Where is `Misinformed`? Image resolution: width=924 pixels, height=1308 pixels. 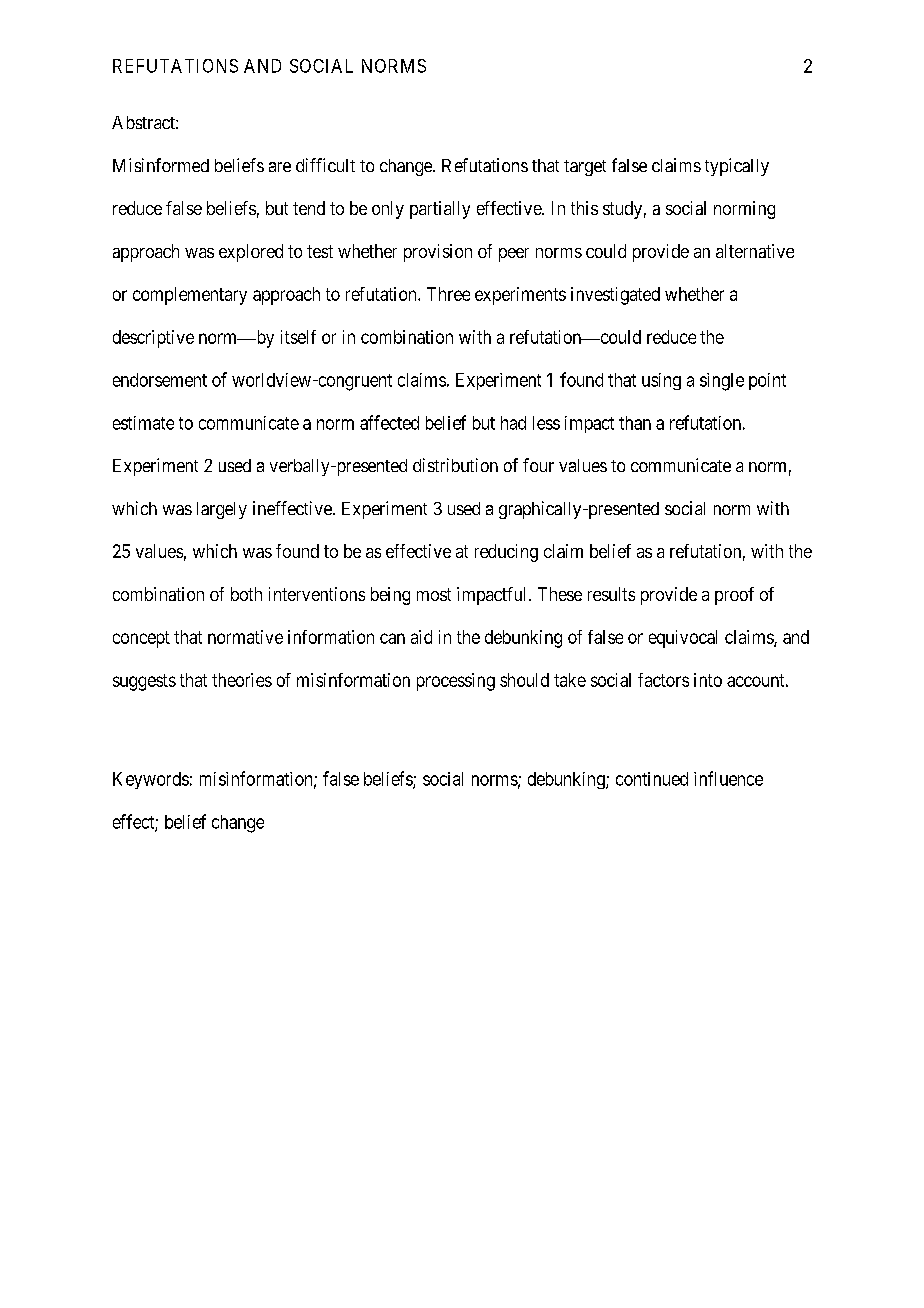 Misinformed is located at coordinates (161, 165).
